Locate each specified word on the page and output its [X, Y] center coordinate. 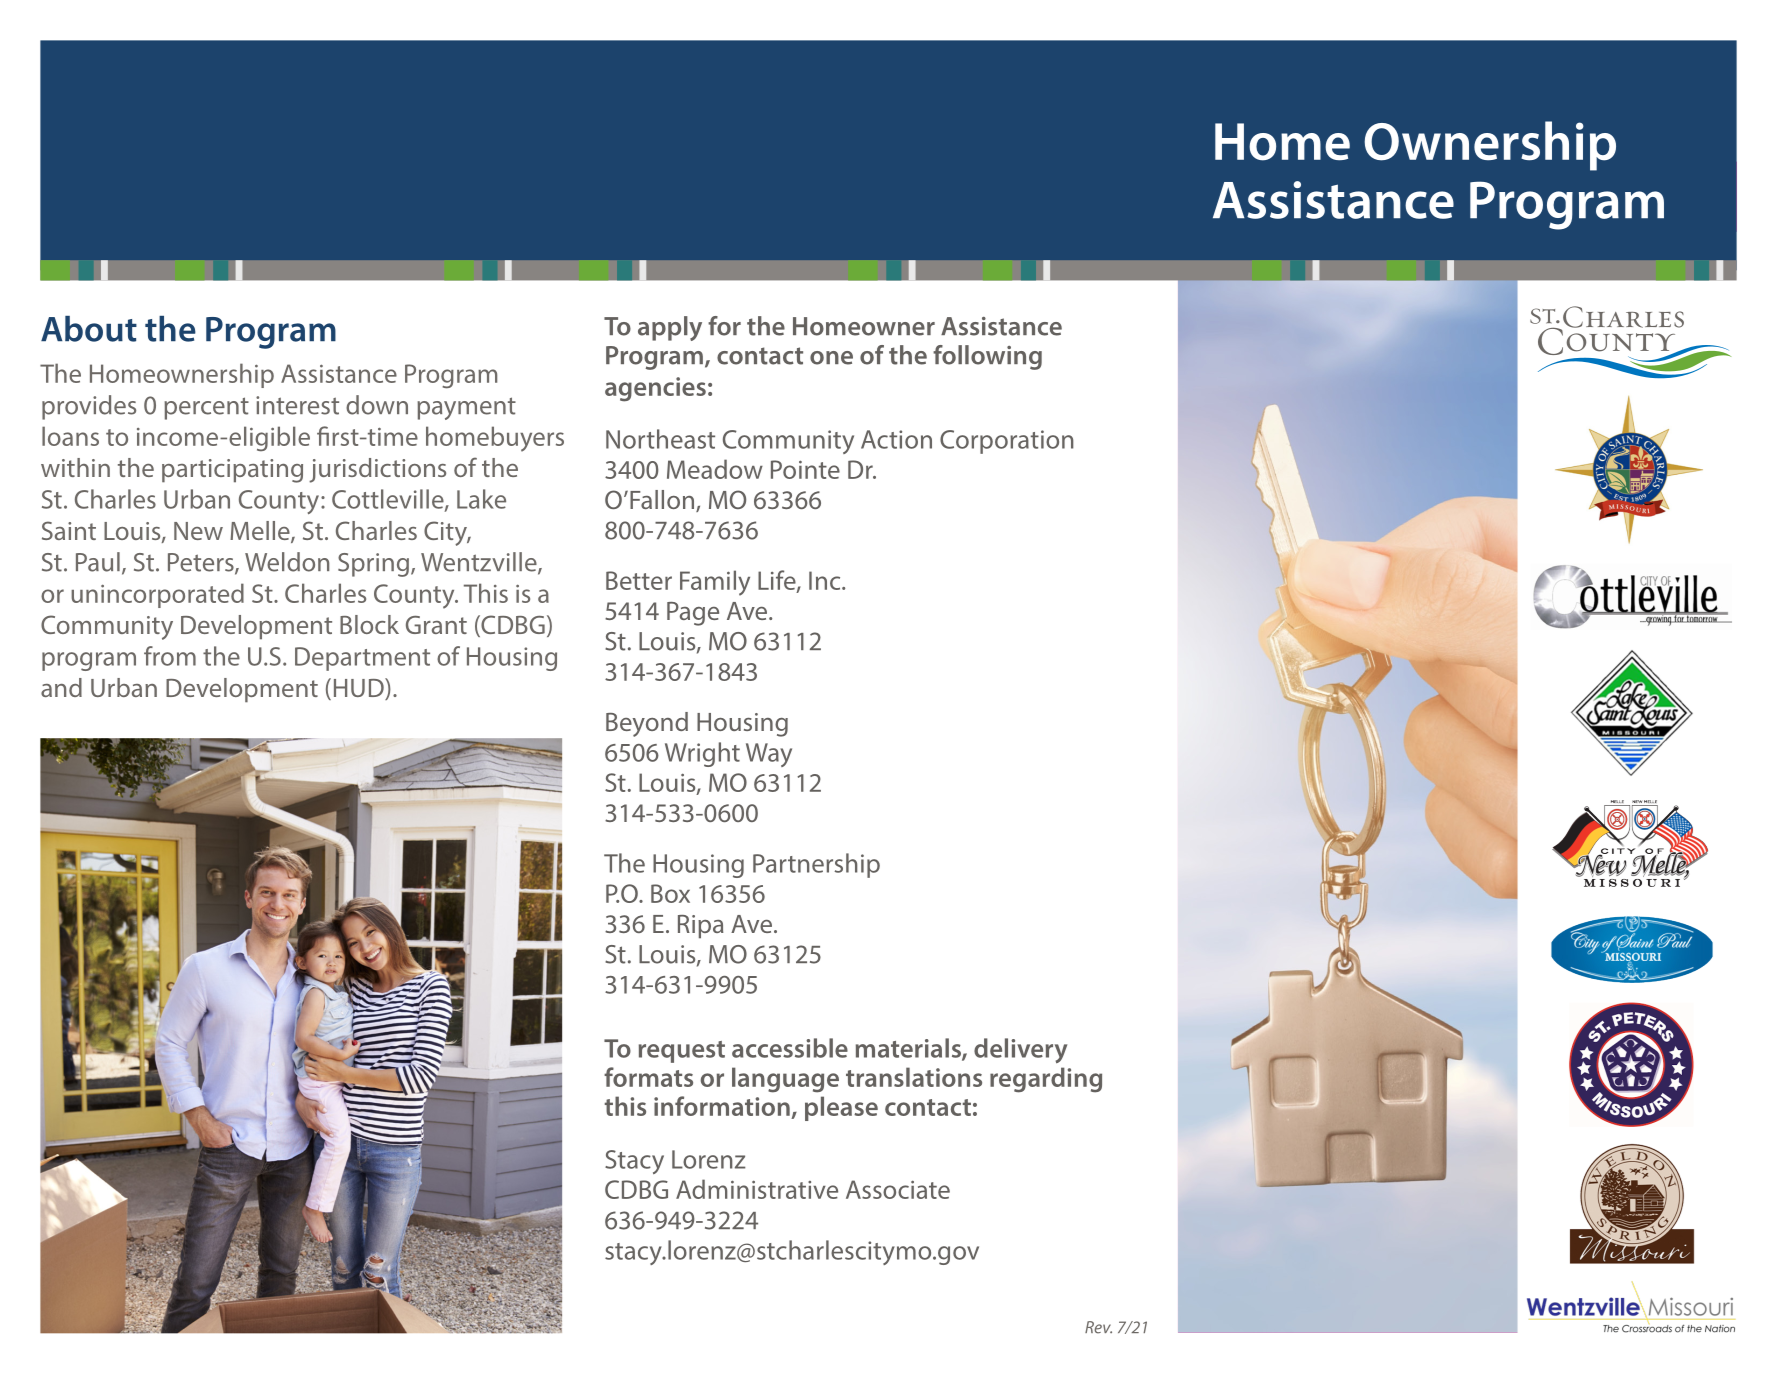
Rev [1098, 1327]
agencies [655, 389]
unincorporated [157, 595]
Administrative [757, 1189]
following [987, 357]
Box [670, 893]
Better [639, 580]
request [682, 1052]
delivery [1020, 1050]
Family [715, 583]
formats [648, 1077]
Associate [898, 1189]
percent [206, 408]
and [61, 687]
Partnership [816, 865]
